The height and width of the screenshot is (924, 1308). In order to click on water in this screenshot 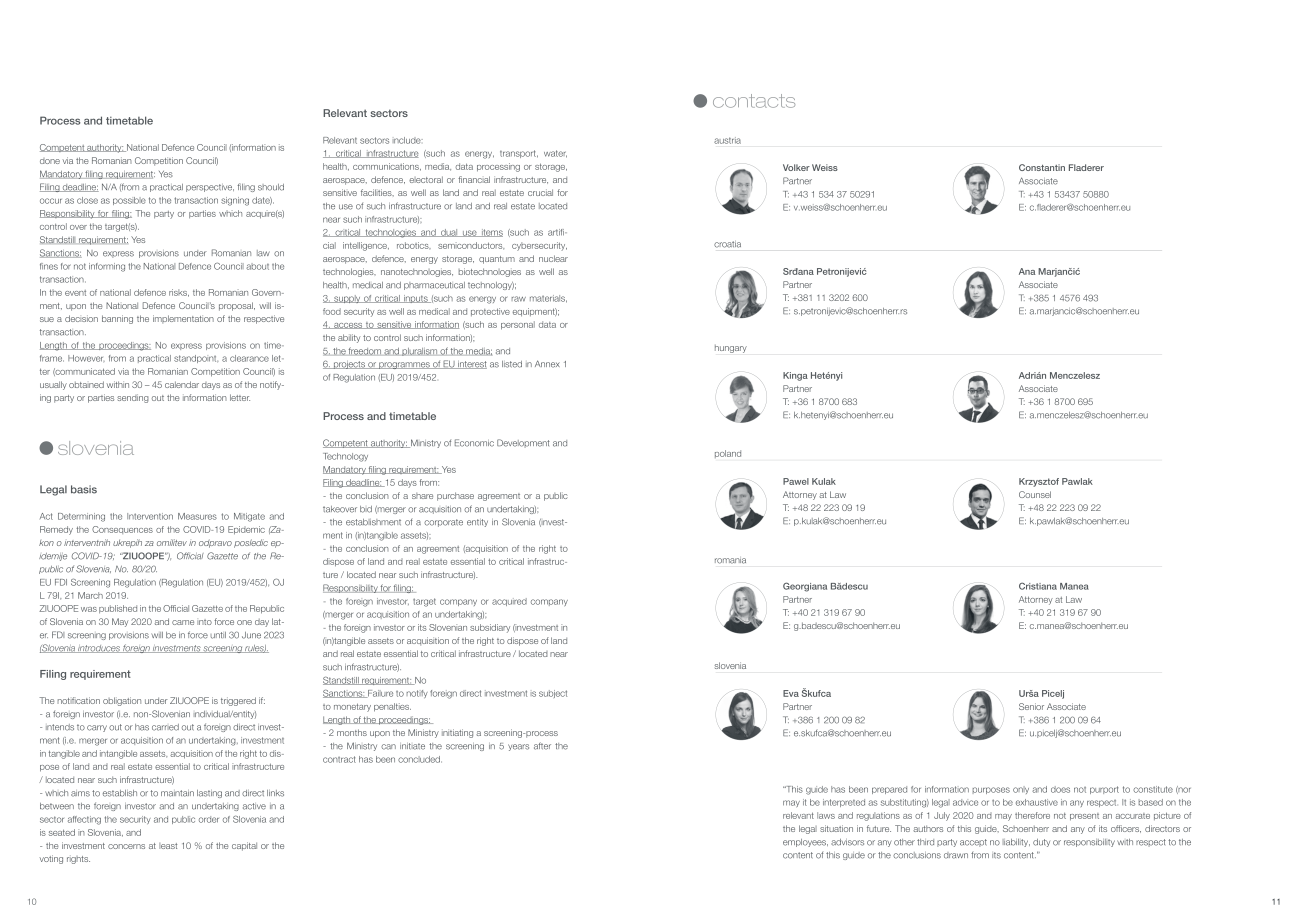, I will do `click(555, 154)`.
